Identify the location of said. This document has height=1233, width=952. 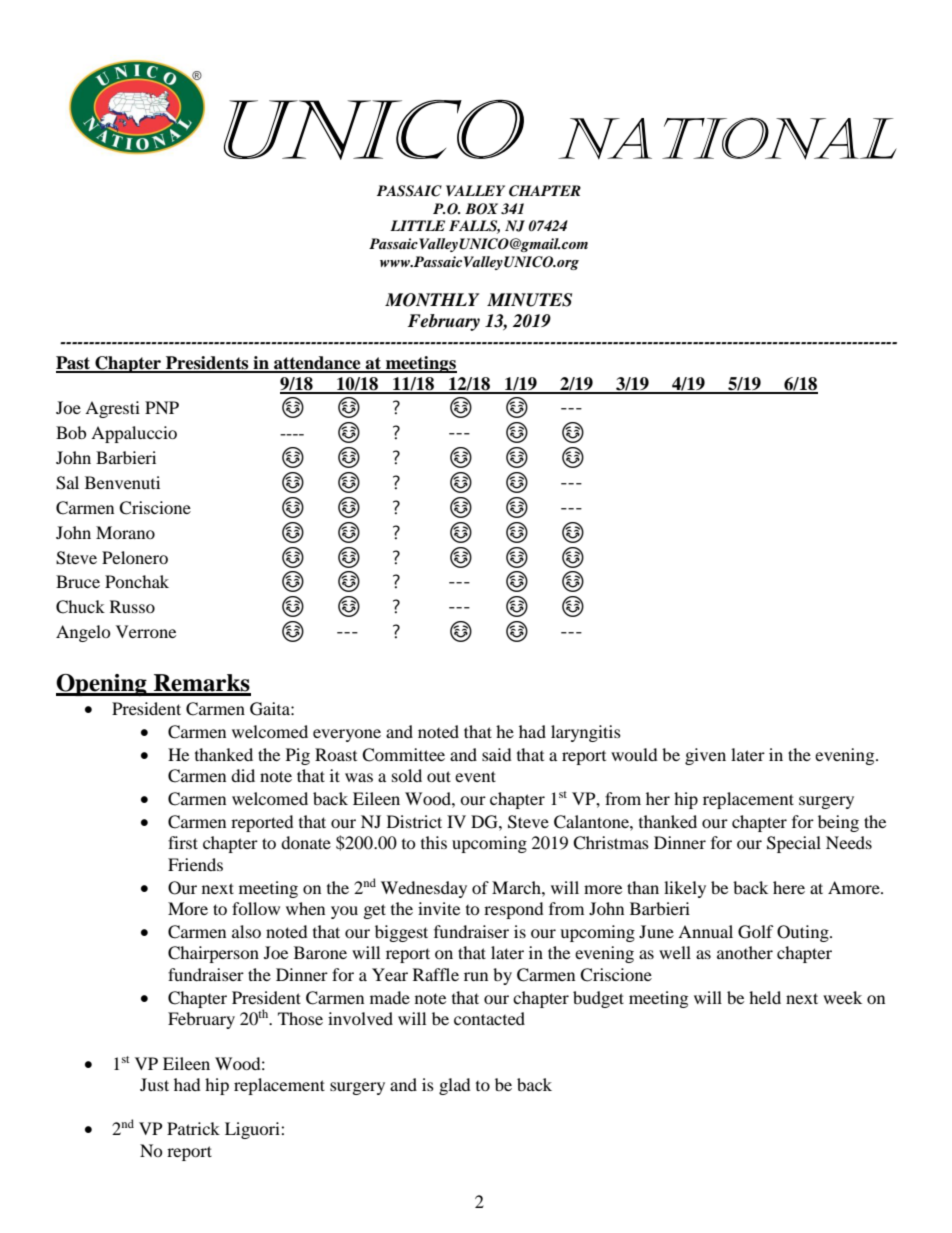
(497, 754).
